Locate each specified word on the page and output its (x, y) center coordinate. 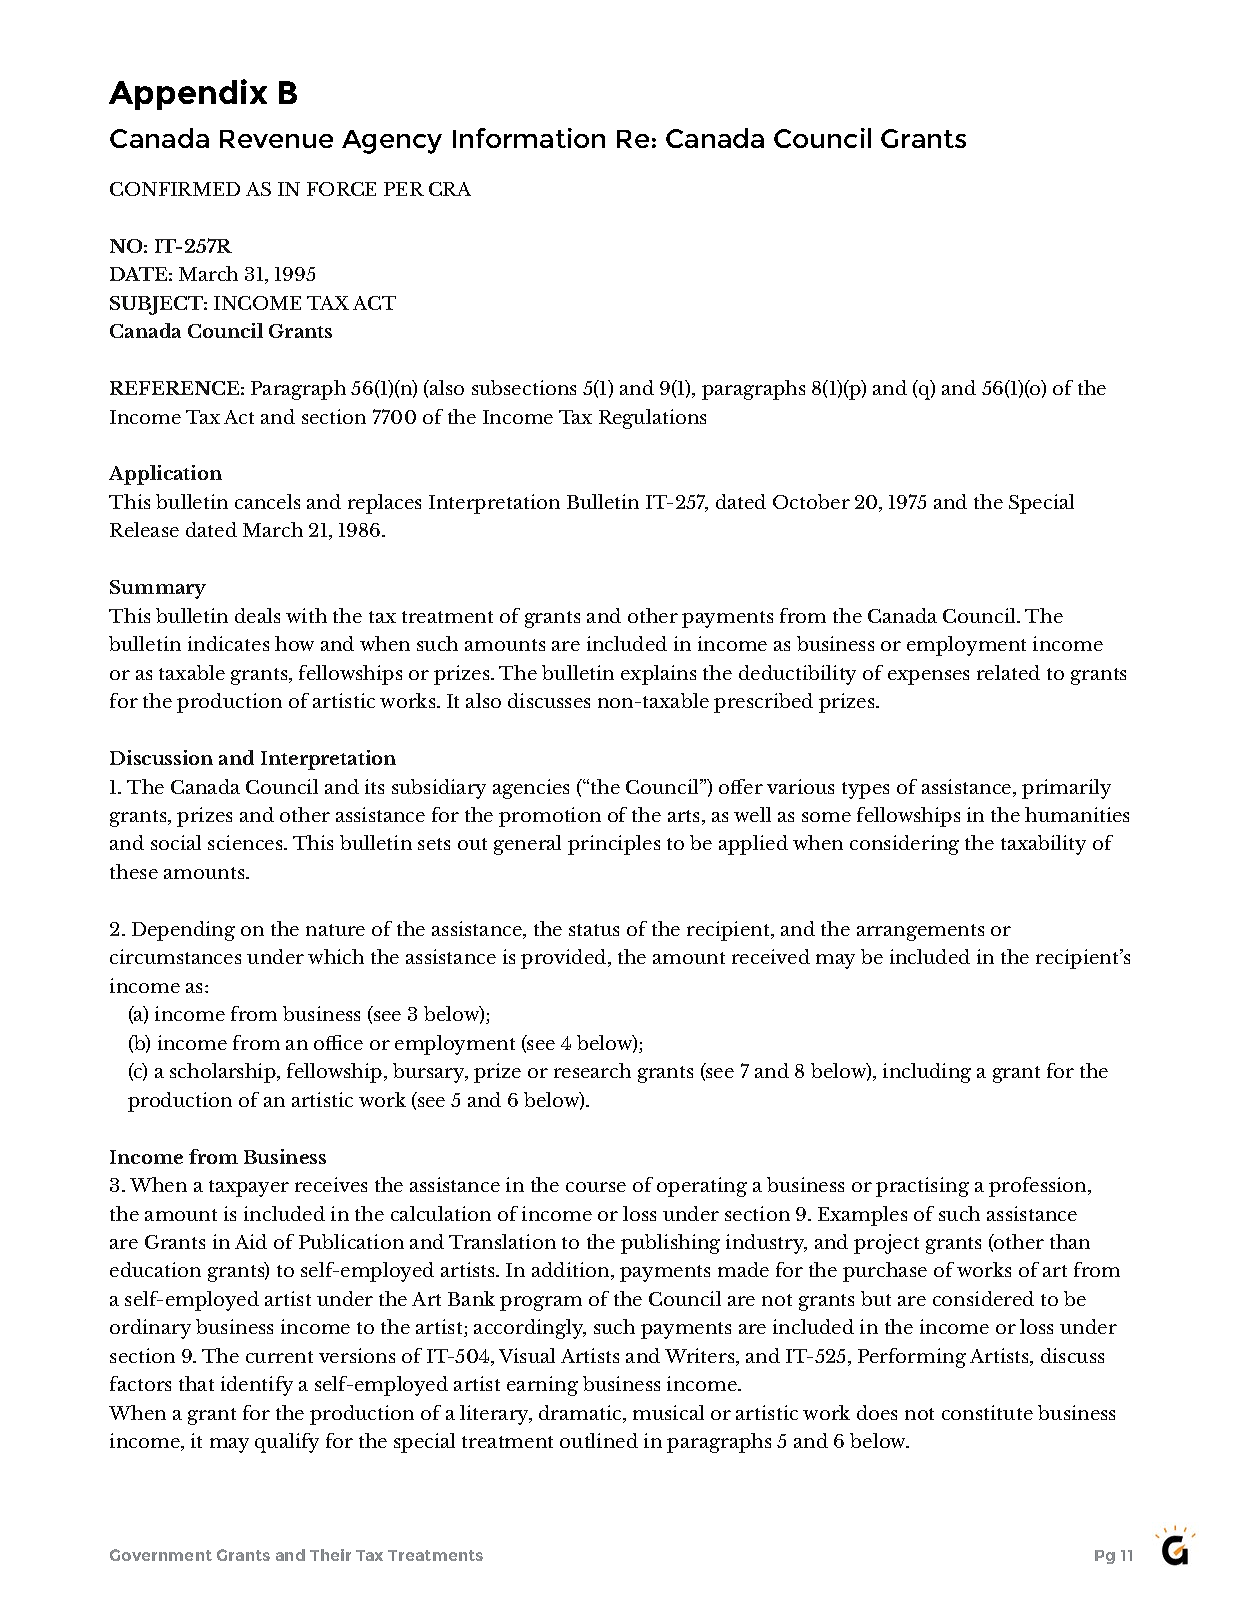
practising (922, 1187)
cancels (267, 501)
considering (904, 845)
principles (614, 845)
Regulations (652, 419)
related (1008, 672)
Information (529, 138)
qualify (287, 1443)
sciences (246, 842)
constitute (987, 1412)
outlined (599, 1440)
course (596, 1187)
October (811, 501)
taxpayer (249, 1188)
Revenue (276, 139)
